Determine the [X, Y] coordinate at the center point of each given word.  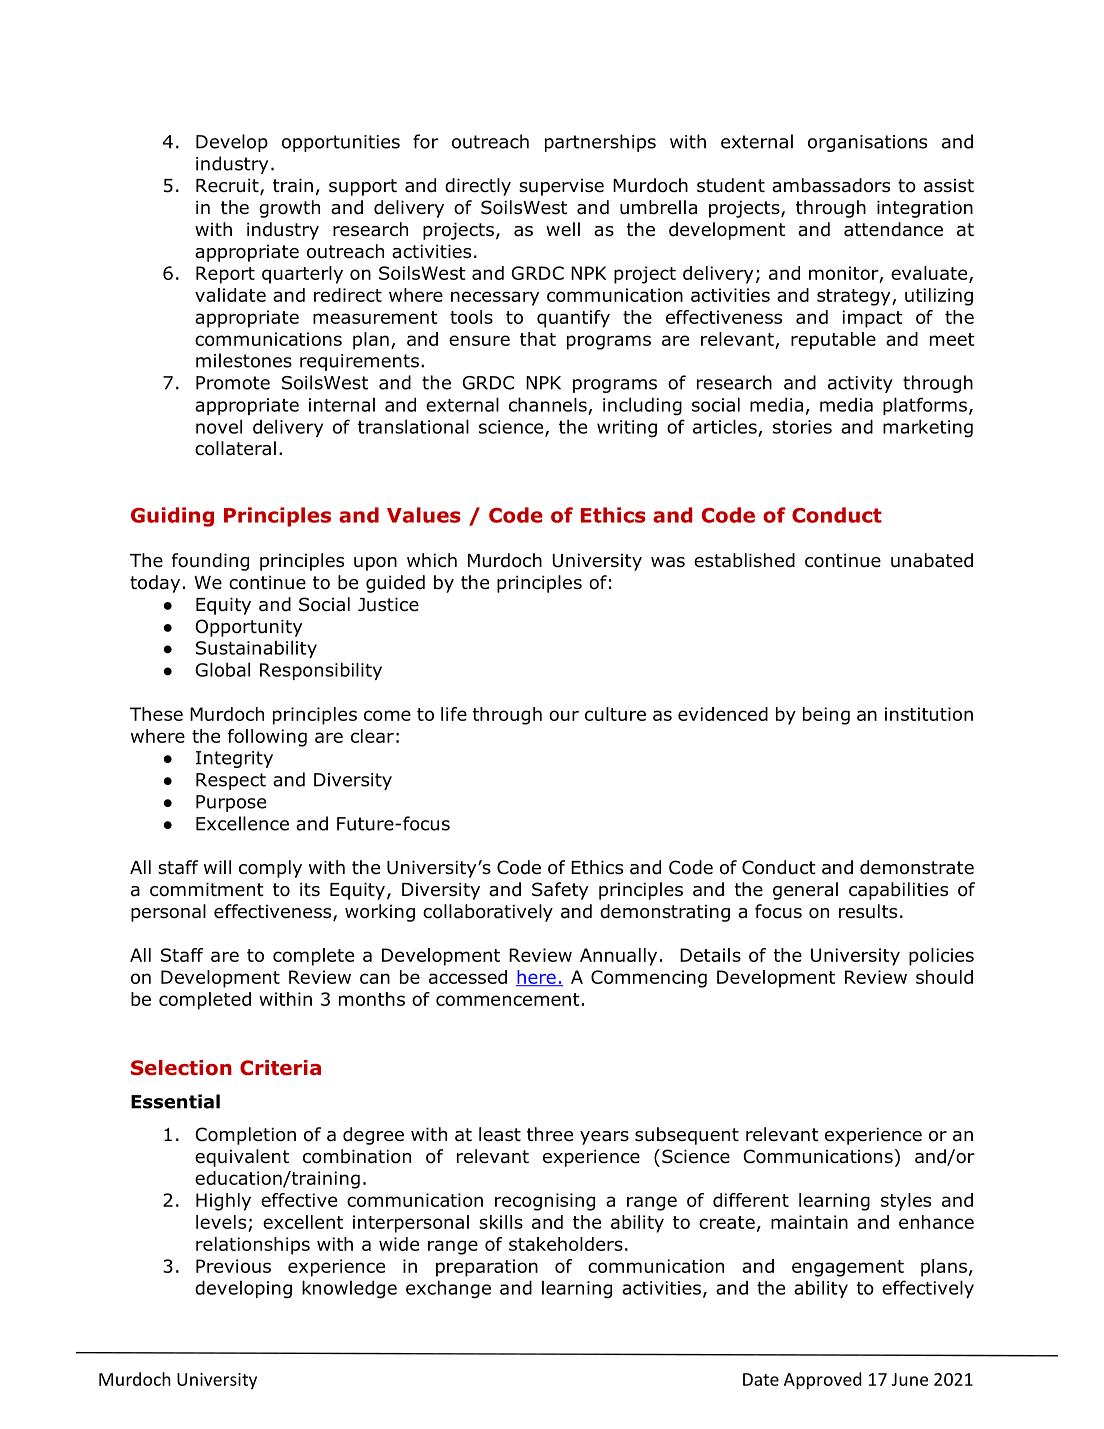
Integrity [234, 759]
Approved [823, 1381]
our [564, 715]
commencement [508, 999]
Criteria [280, 1068]
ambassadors [831, 185]
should [944, 977]
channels [548, 404]
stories [802, 427]
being [826, 716]
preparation [487, 1268]
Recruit [228, 186]
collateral [235, 448]
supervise [561, 187]
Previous [233, 1266]
